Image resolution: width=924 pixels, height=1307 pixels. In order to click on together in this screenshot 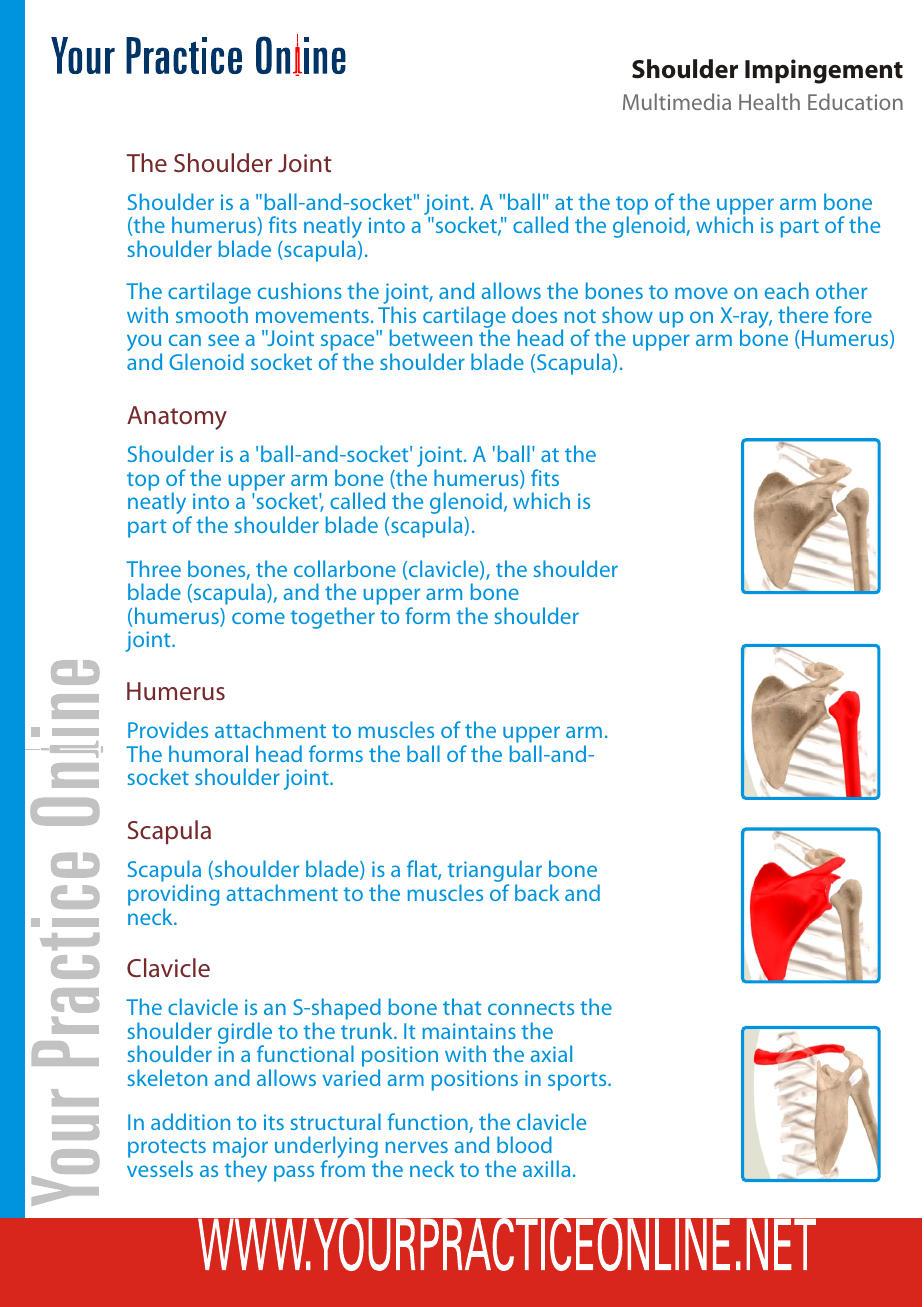, I will do `click(333, 618)`.
